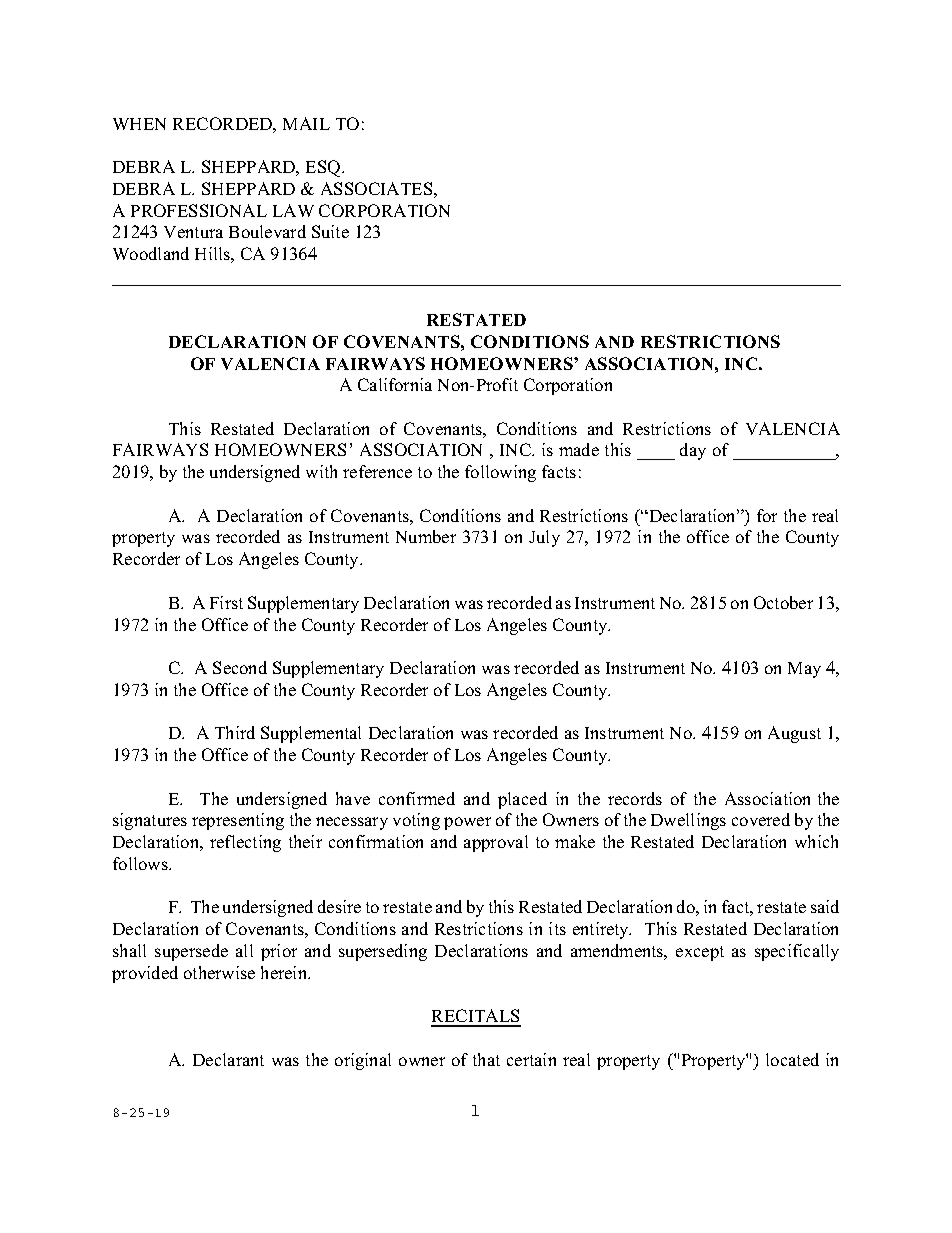 Image resolution: width=952 pixels, height=1233 pixels. I want to click on that, so click(486, 1059).
